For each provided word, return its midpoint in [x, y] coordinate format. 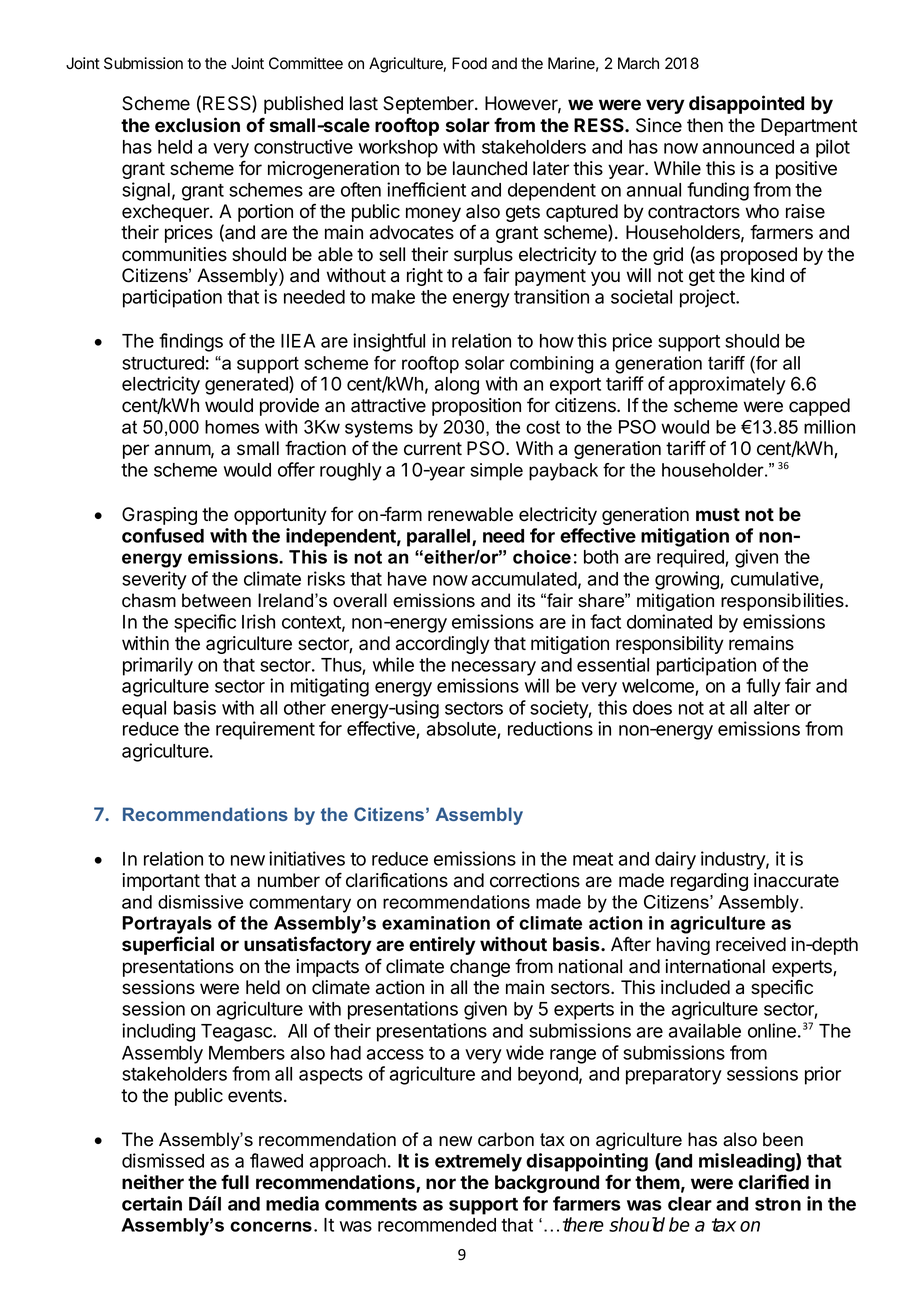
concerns [271, 1226]
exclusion [197, 125]
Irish [258, 621]
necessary [494, 668]
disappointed [746, 104]
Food [469, 63]
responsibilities [783, 602]
